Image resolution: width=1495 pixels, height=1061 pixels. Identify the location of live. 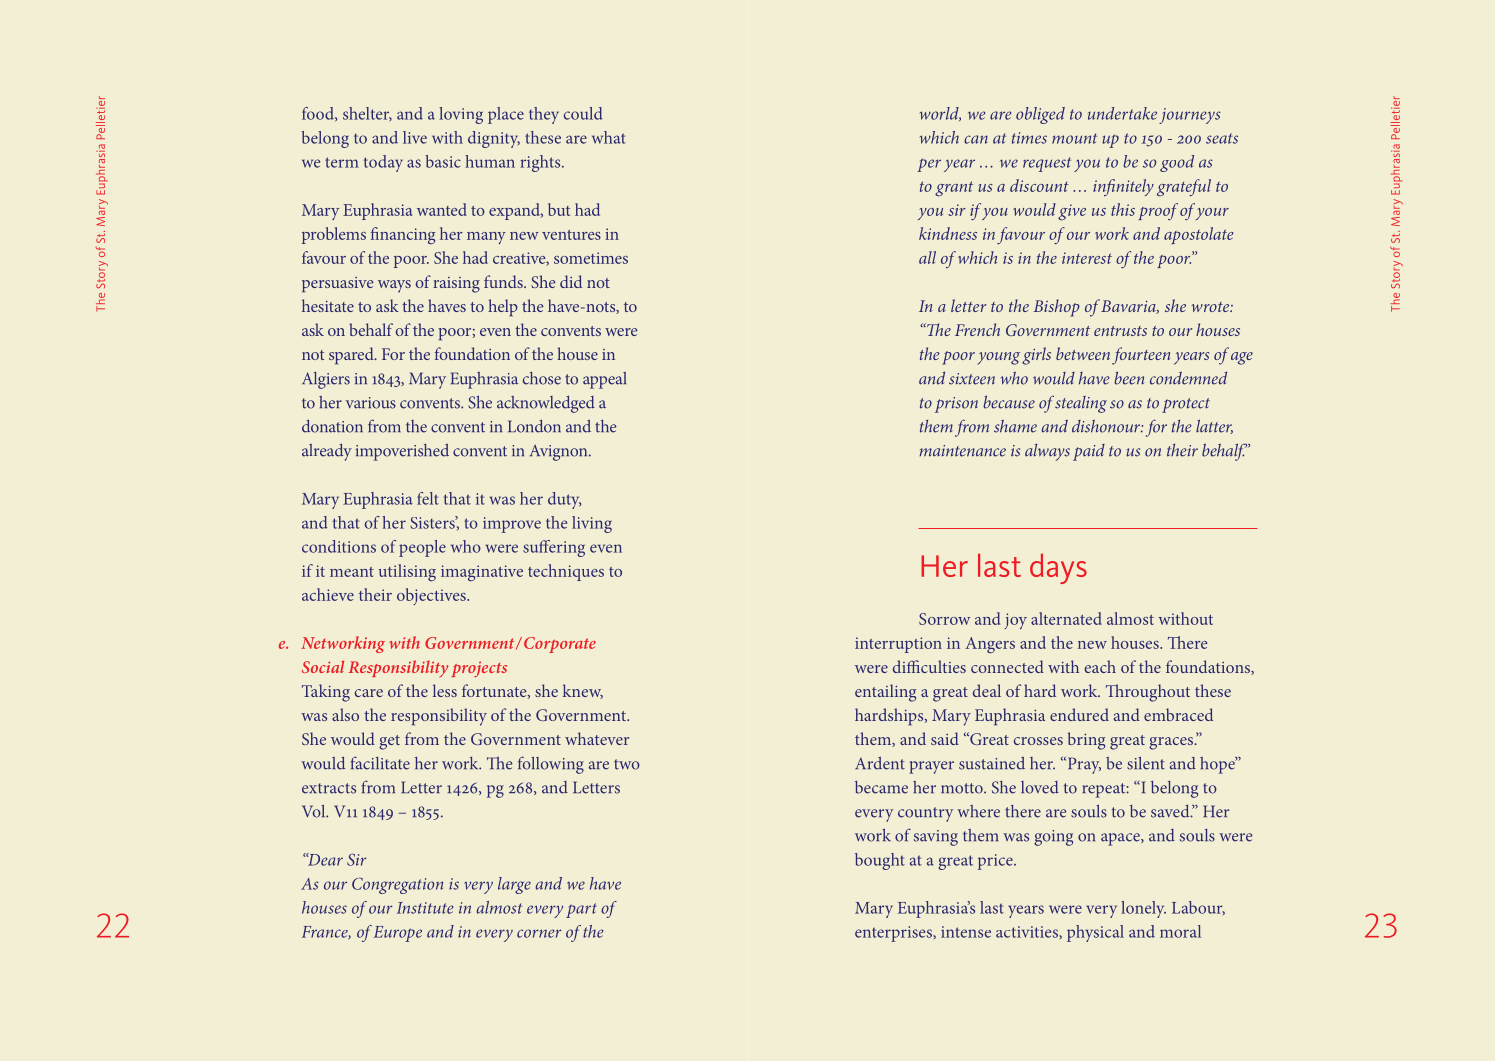
(415, 137).
